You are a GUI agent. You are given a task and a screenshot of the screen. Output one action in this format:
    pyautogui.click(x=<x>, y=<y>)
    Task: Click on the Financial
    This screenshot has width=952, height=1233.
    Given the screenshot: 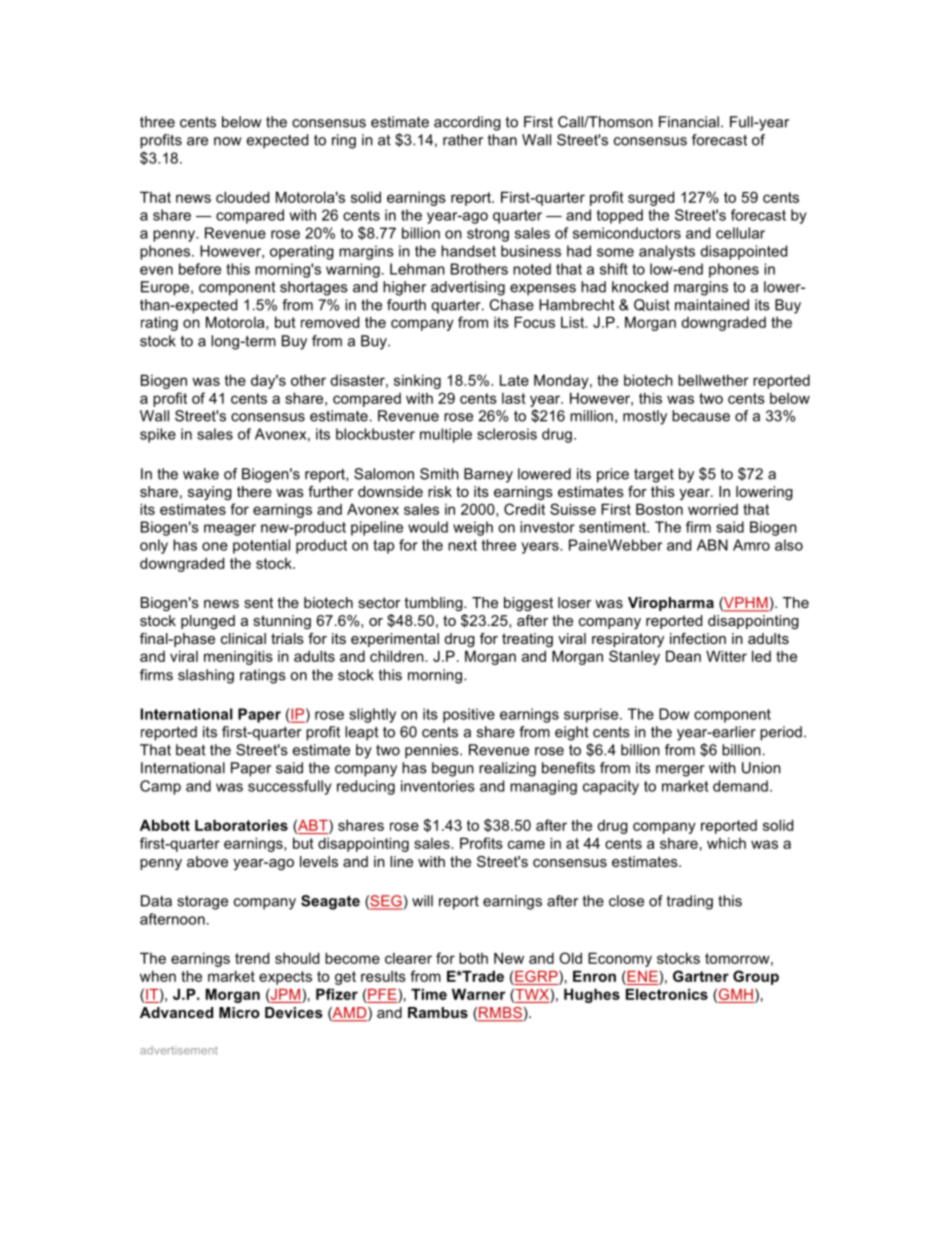 What is the action you would take?
    pyautogui.click(x=689, y=122)
